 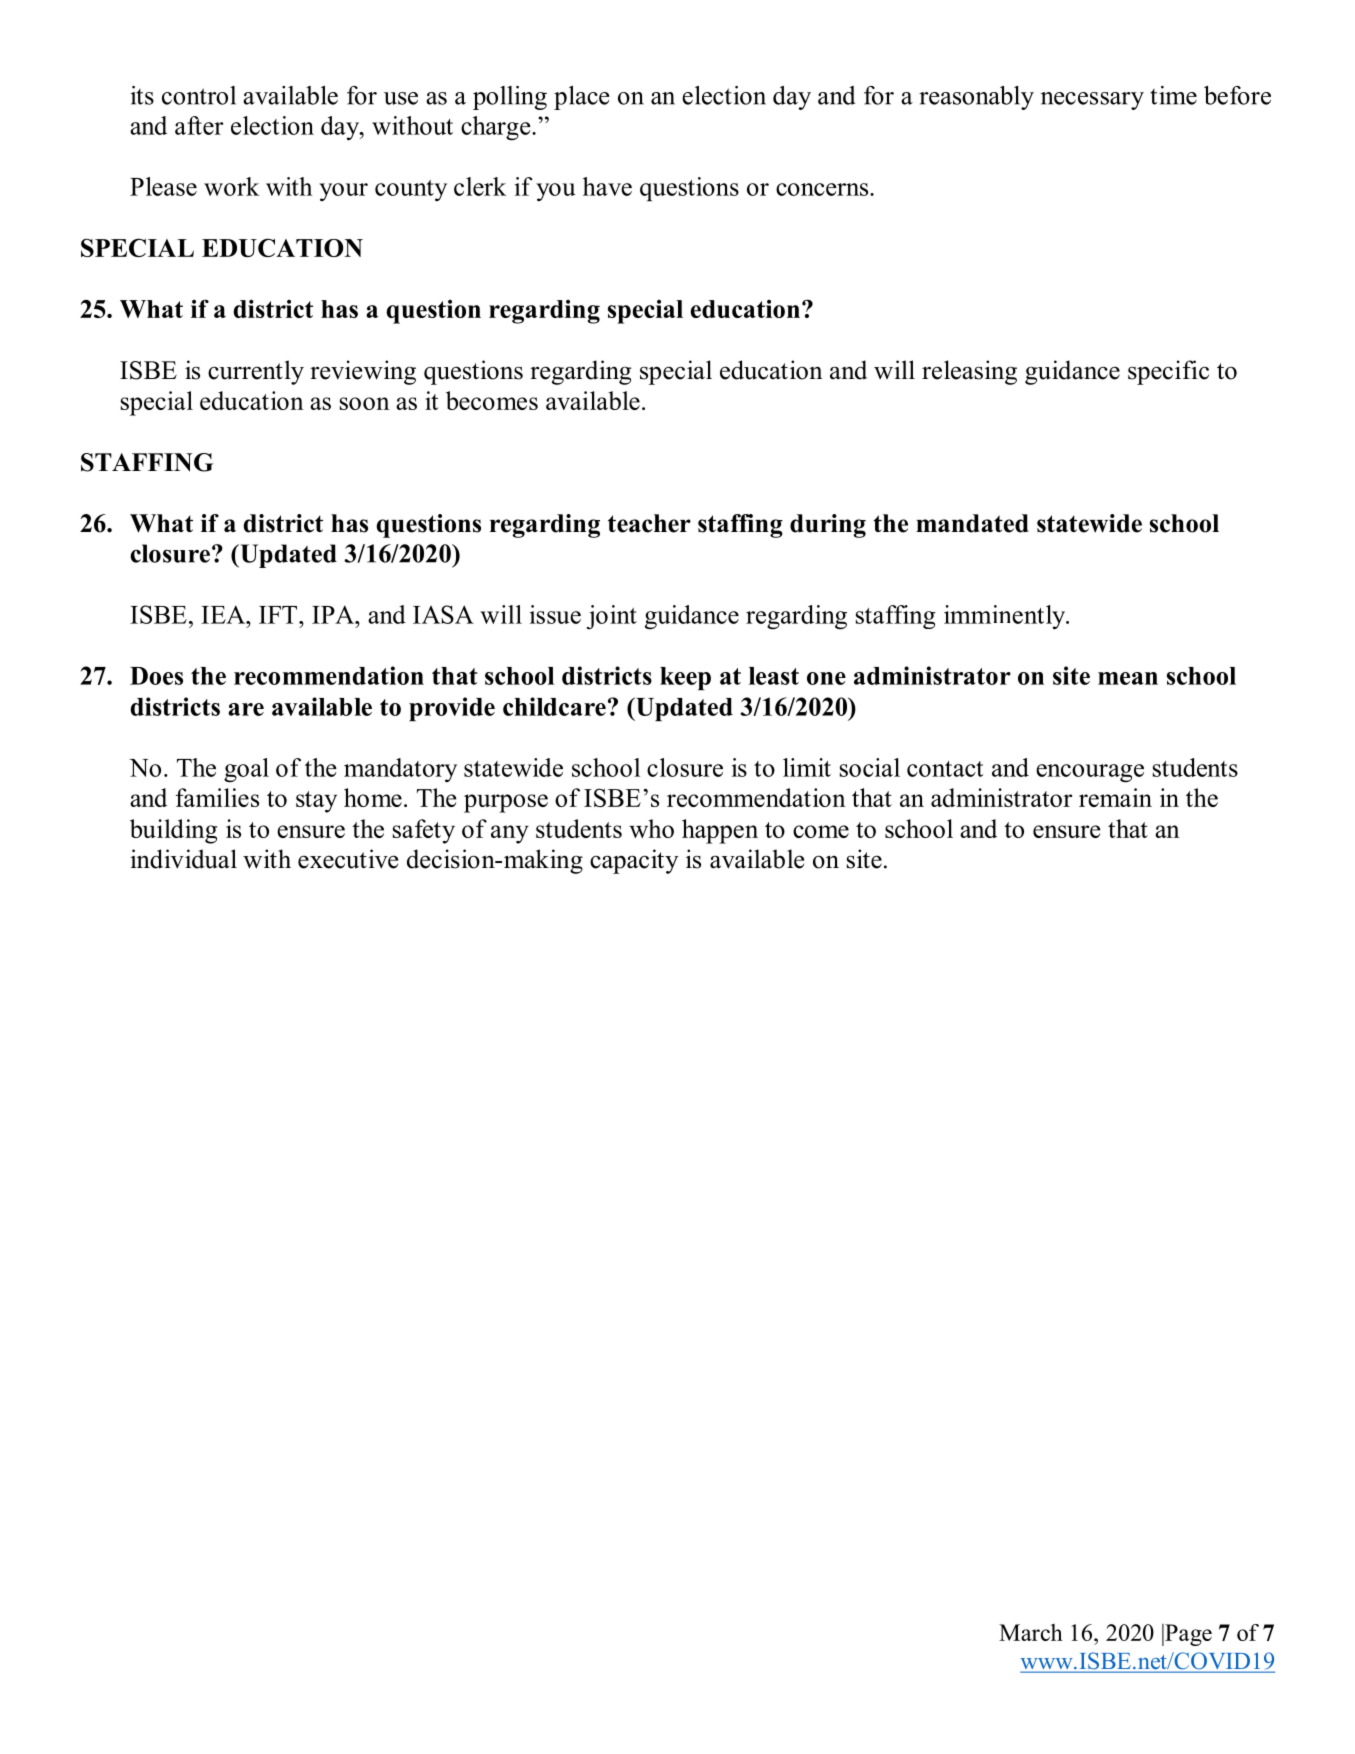 I want to click on joint, so click(x=612, y=617).
